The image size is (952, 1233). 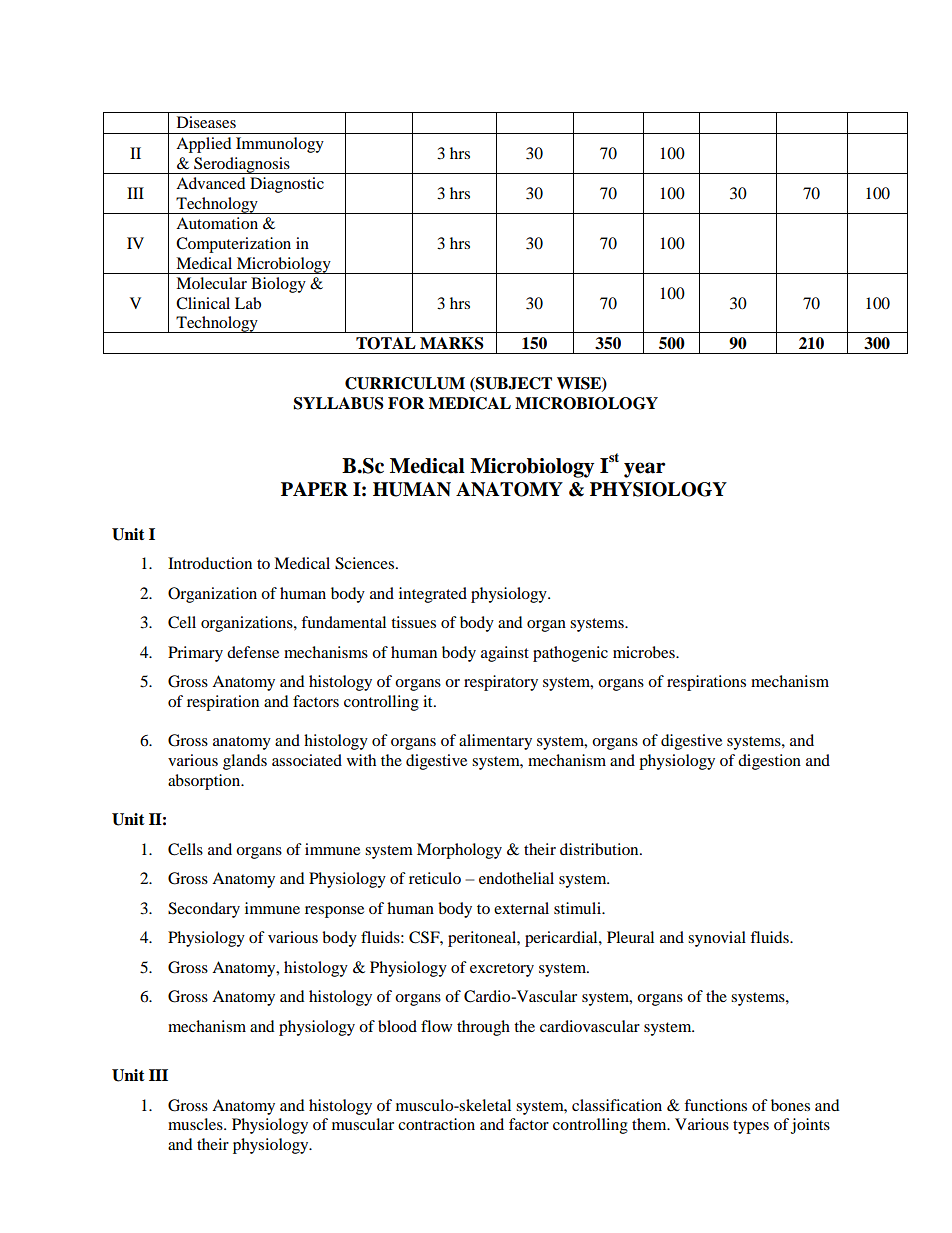 What do you see at coordinates (715, 1105) in the page?
I see `functions` at bounding box center [715, 1105].
